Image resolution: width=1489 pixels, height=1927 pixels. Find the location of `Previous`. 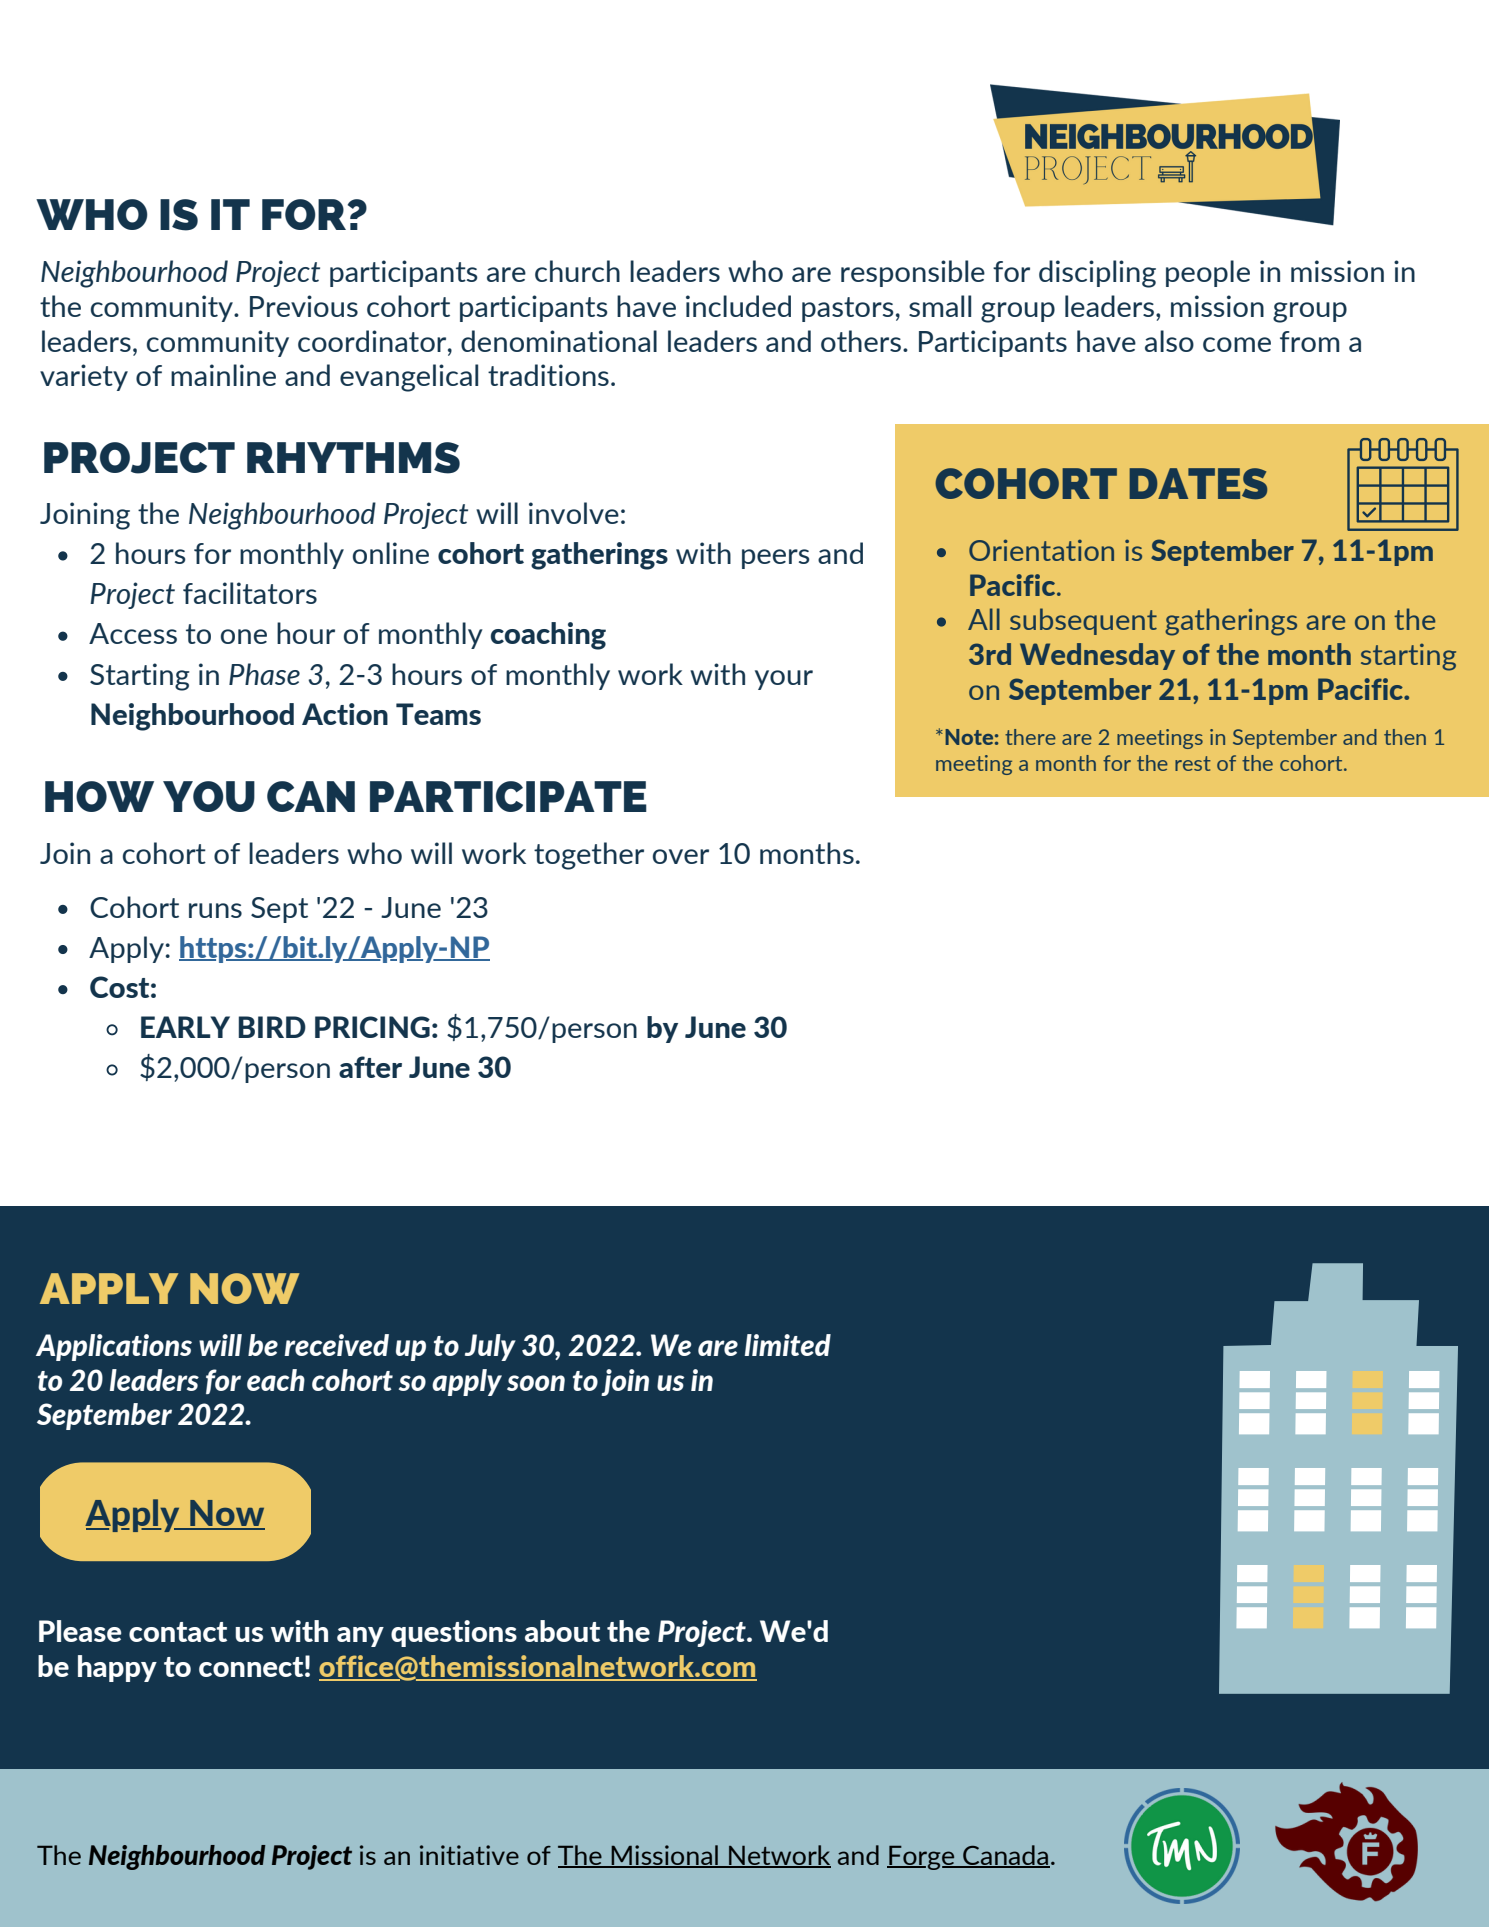

Previous is located at coordinates (304, 306).
